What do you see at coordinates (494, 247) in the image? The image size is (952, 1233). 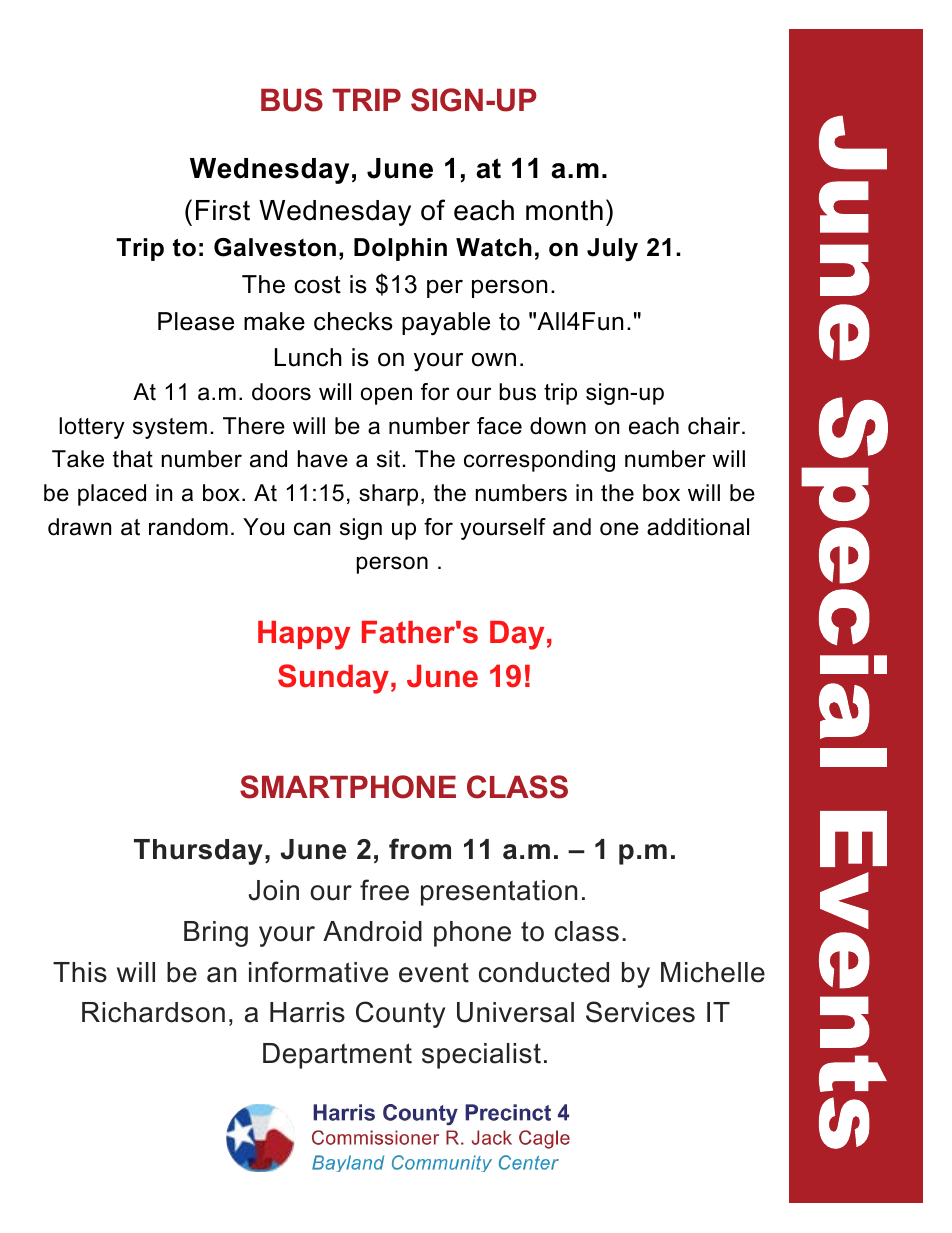 I see `Watch` at bounding box center [494, 247].
